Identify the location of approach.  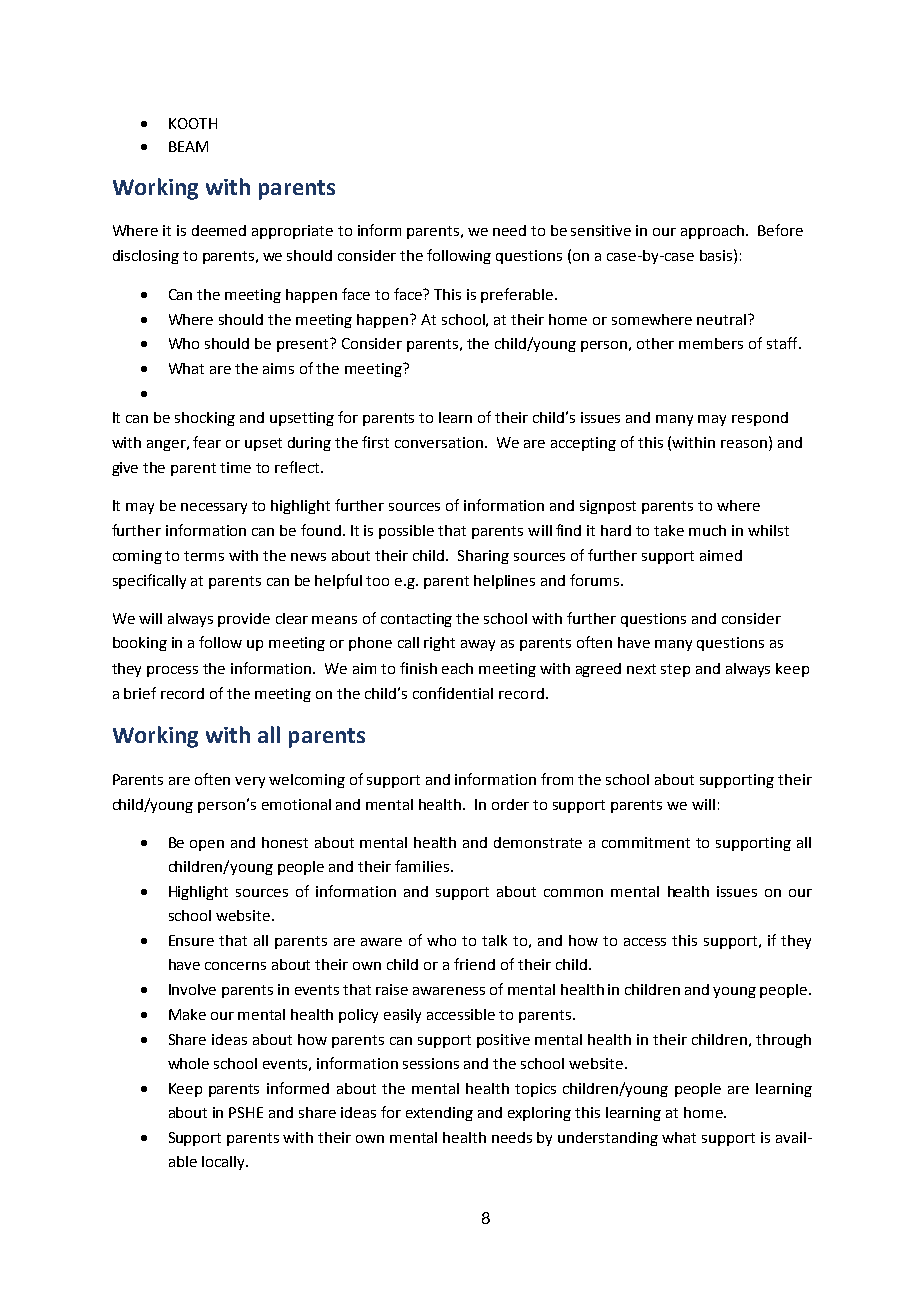
(714, 232).
